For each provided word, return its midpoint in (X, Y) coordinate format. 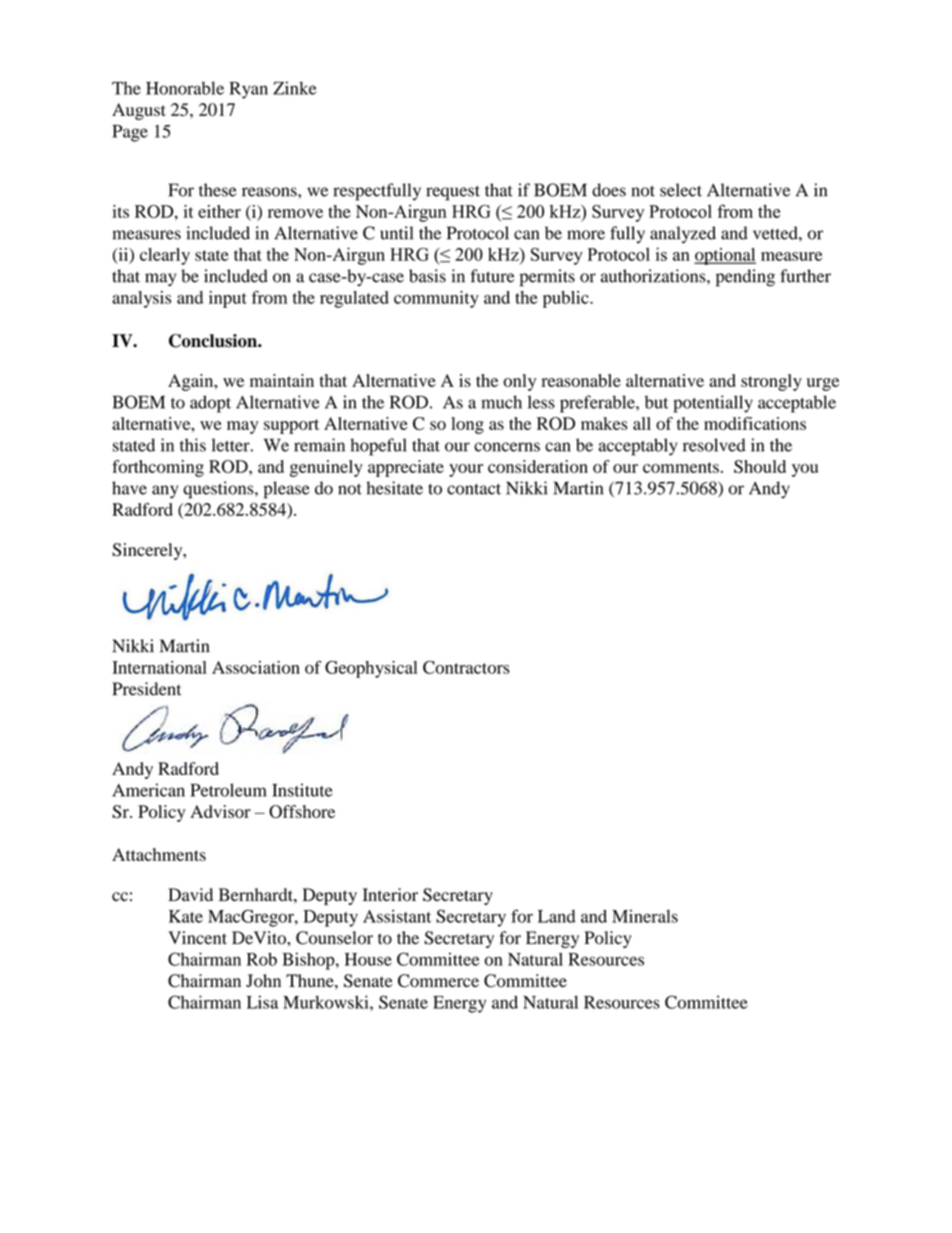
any (165, 492)
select (681, 190)
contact (474, 489)
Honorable (185, 88)
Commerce (438, 981)
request (453, 193)
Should (760, 466)
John (263, 981)
